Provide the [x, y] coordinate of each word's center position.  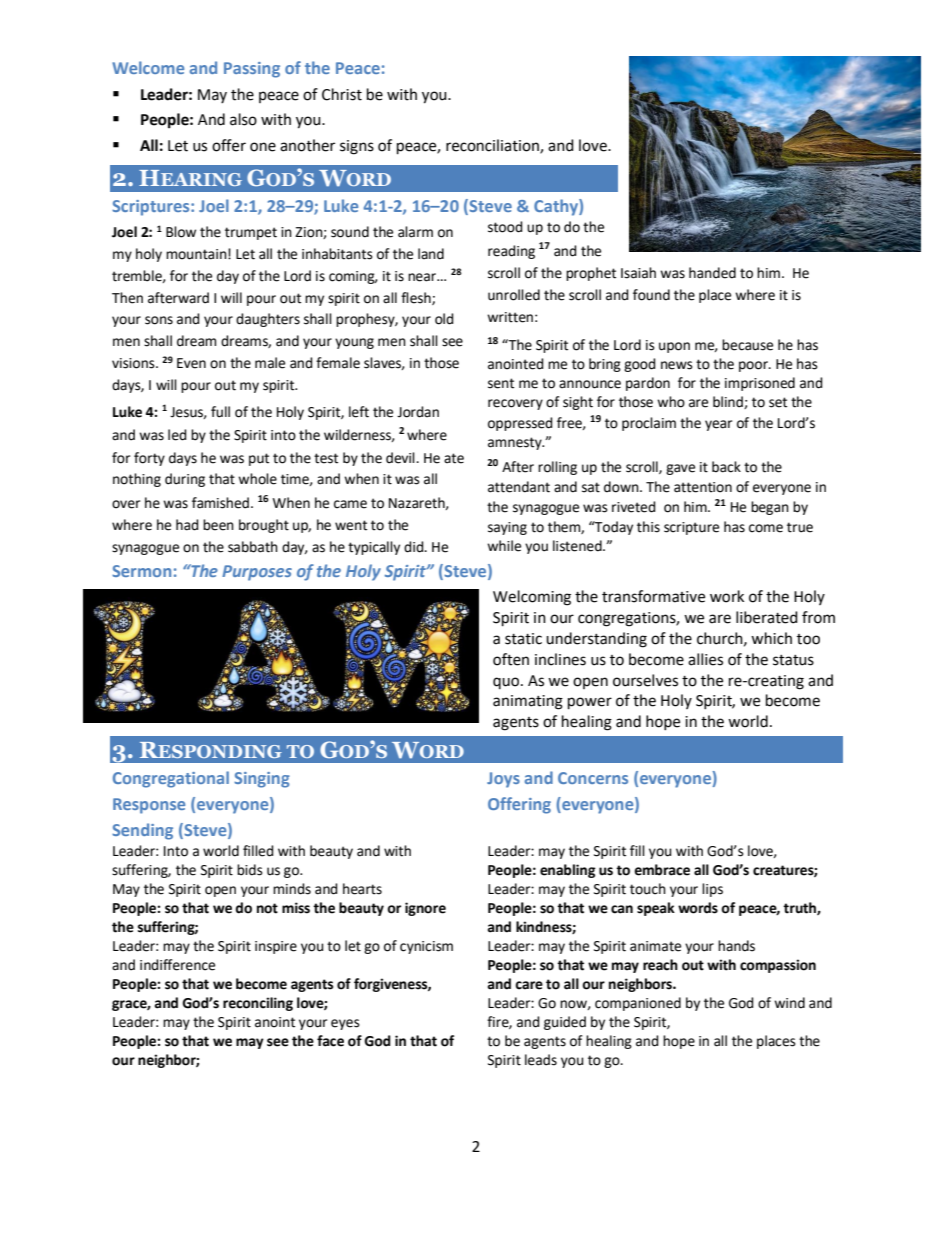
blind [729, 402]
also [243, 119]
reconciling [258, 1004]
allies [705, 659]
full [220, 412]
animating [528, 702]
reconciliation [493, 146]
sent [501, 383]
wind [789, 1003]
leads [541, 1060]
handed [712, 273]
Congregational [171, 779]
